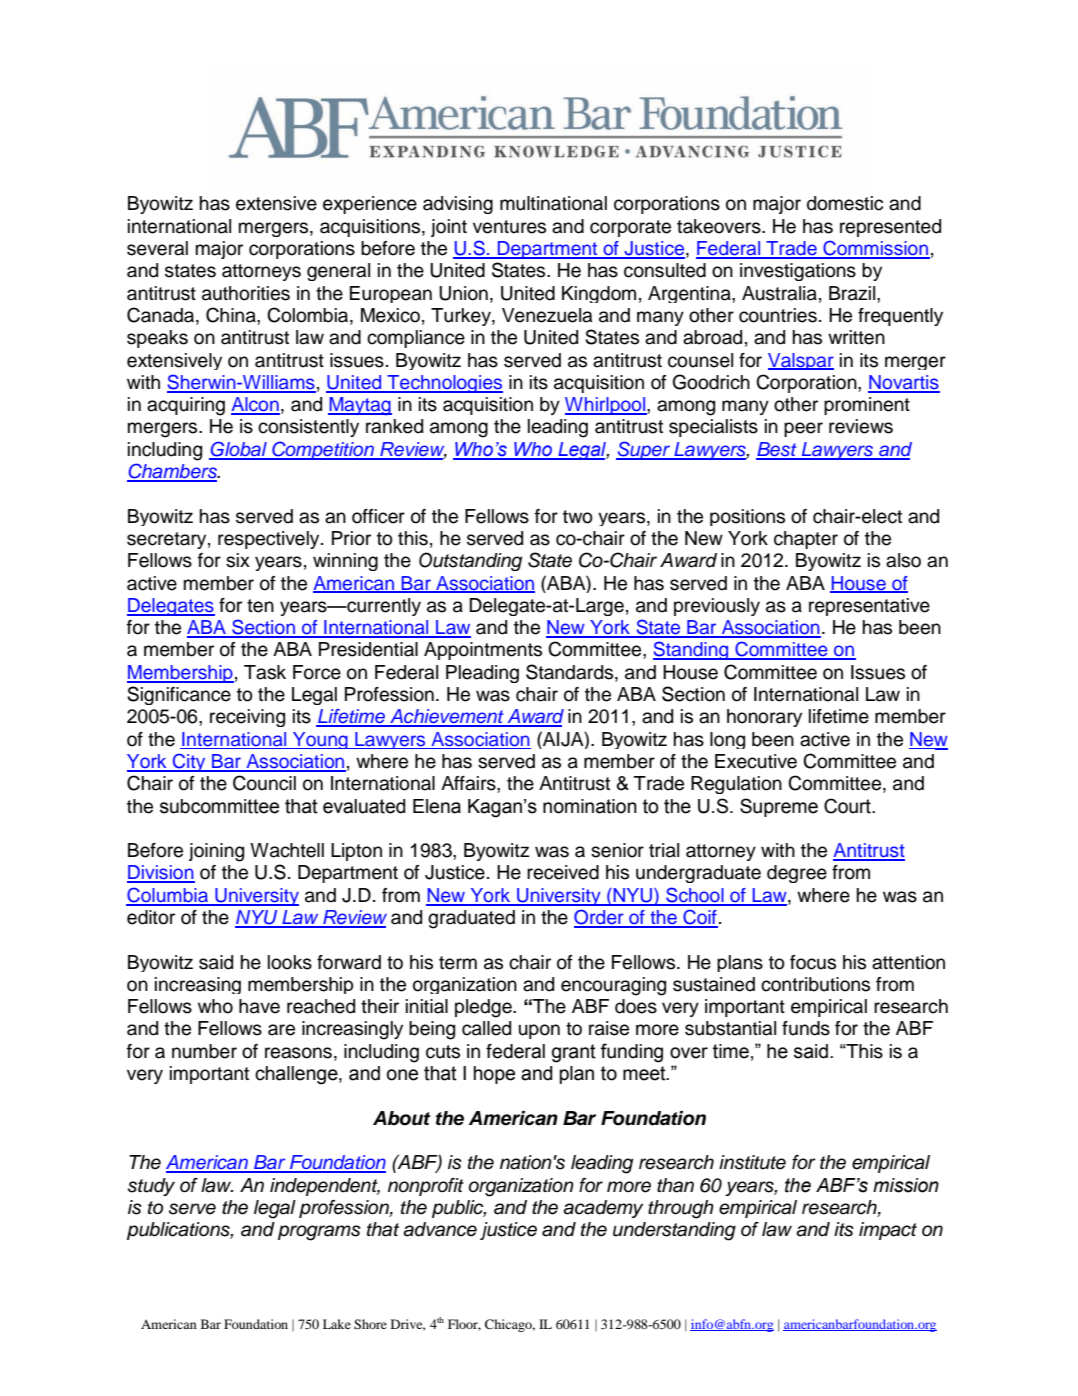  Describe the element at coordinates (337, 1324) in the image. I see `Lake` at that location.
